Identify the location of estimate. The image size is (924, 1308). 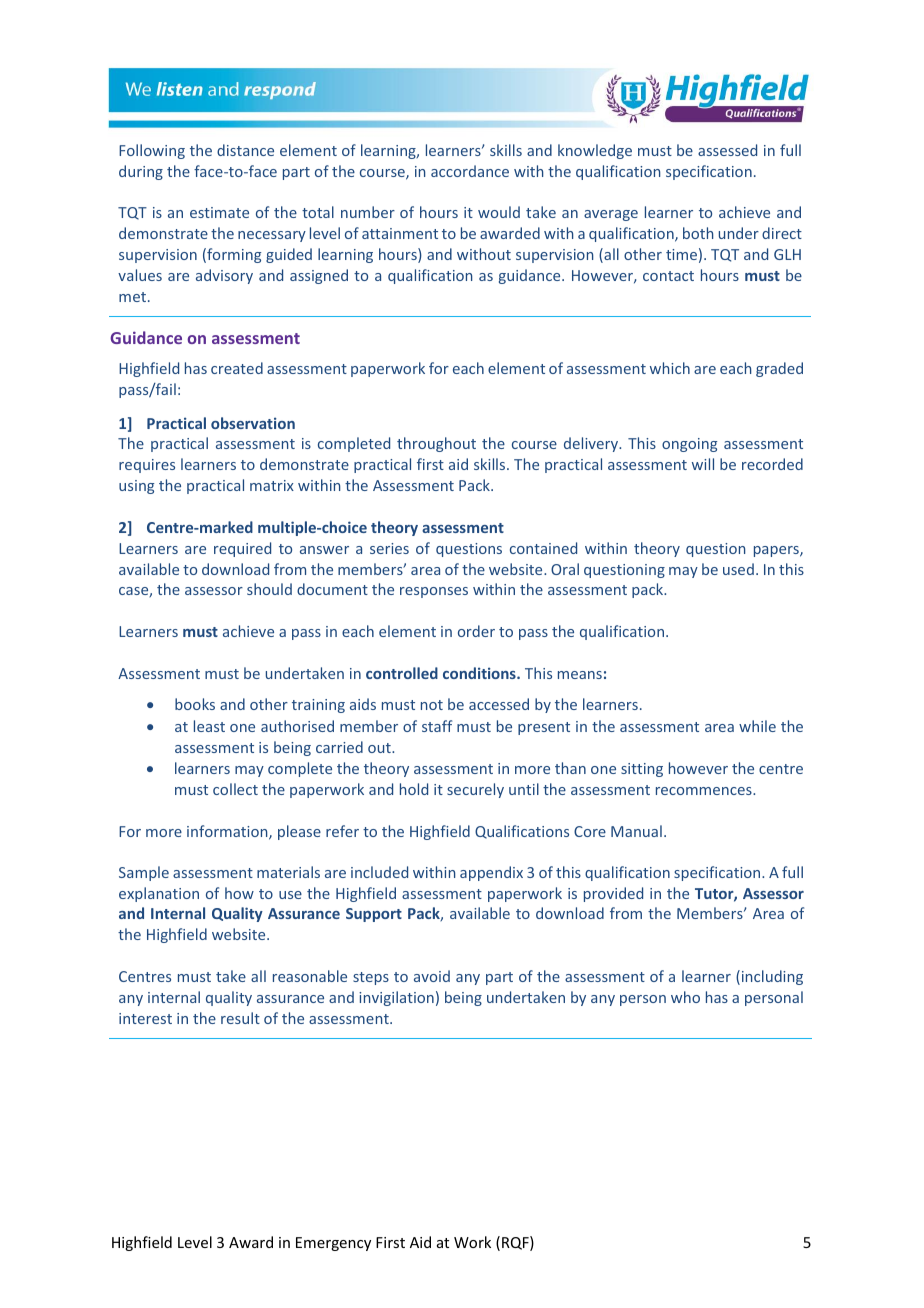
(219, 212).
